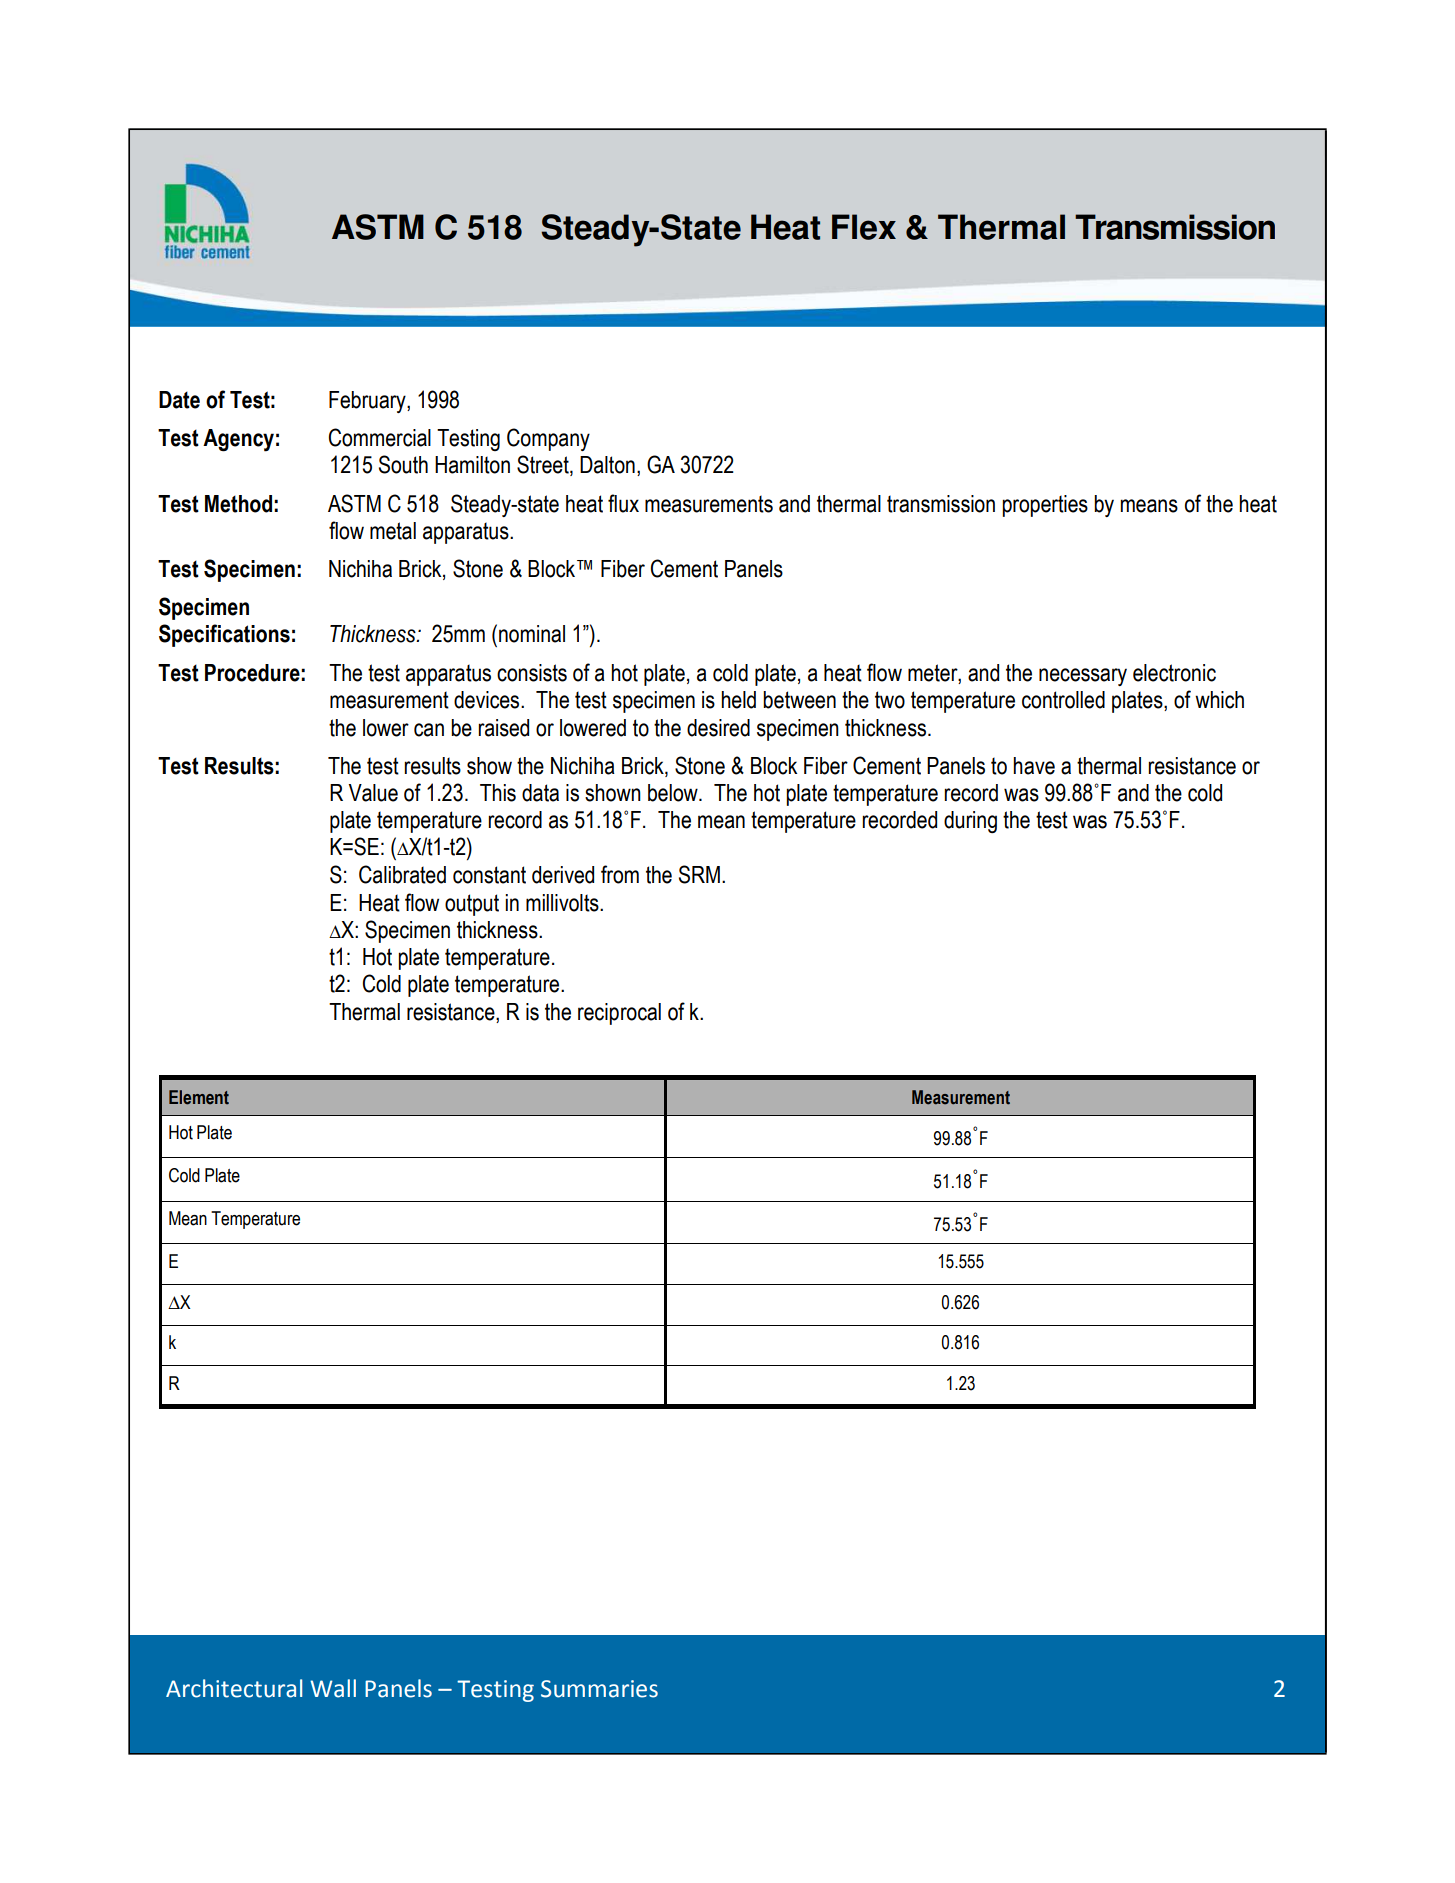 The image size is (1455, 1883). I want to click on reciprocal, so click(619, 1014).
